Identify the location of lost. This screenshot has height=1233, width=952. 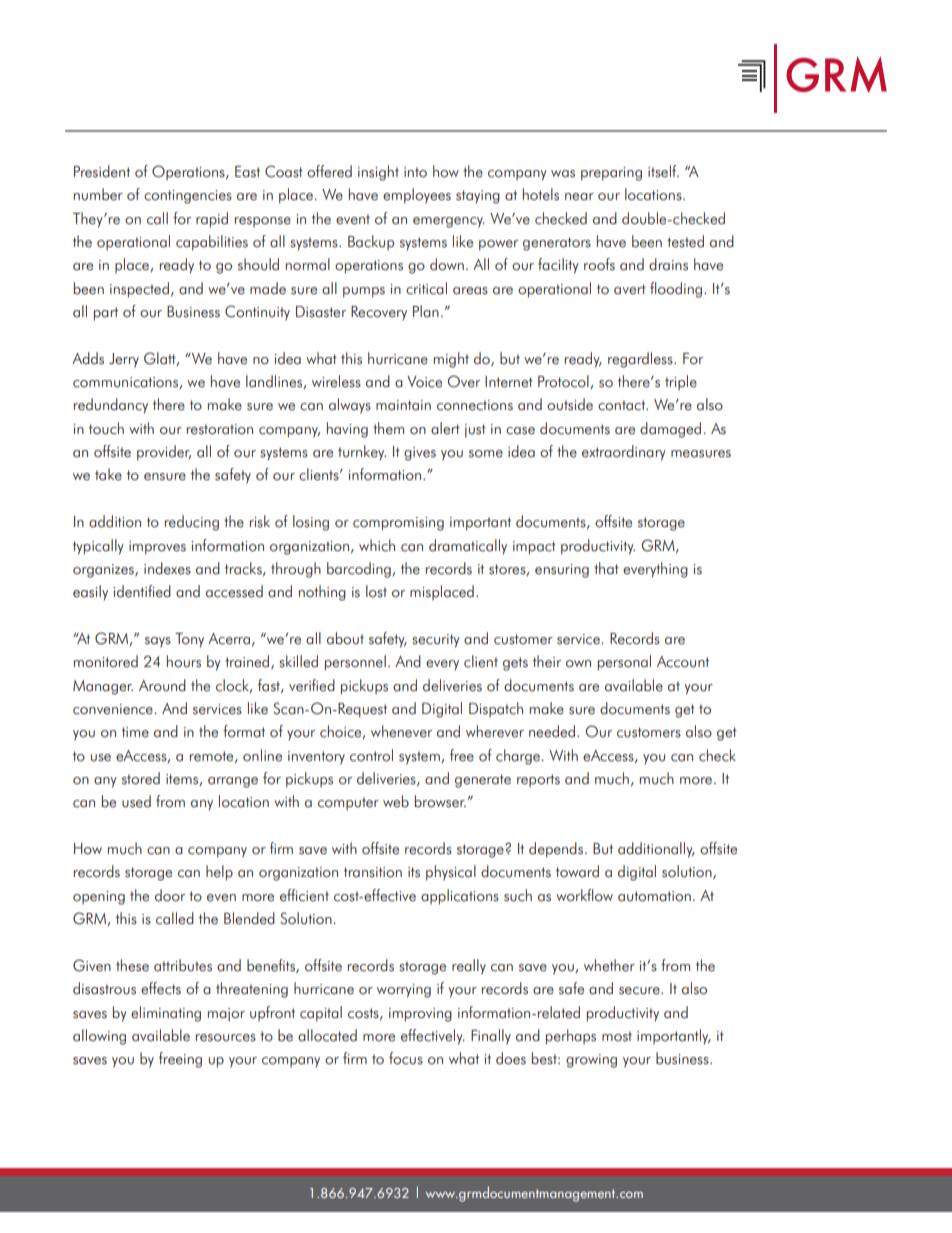
(376, 591).
